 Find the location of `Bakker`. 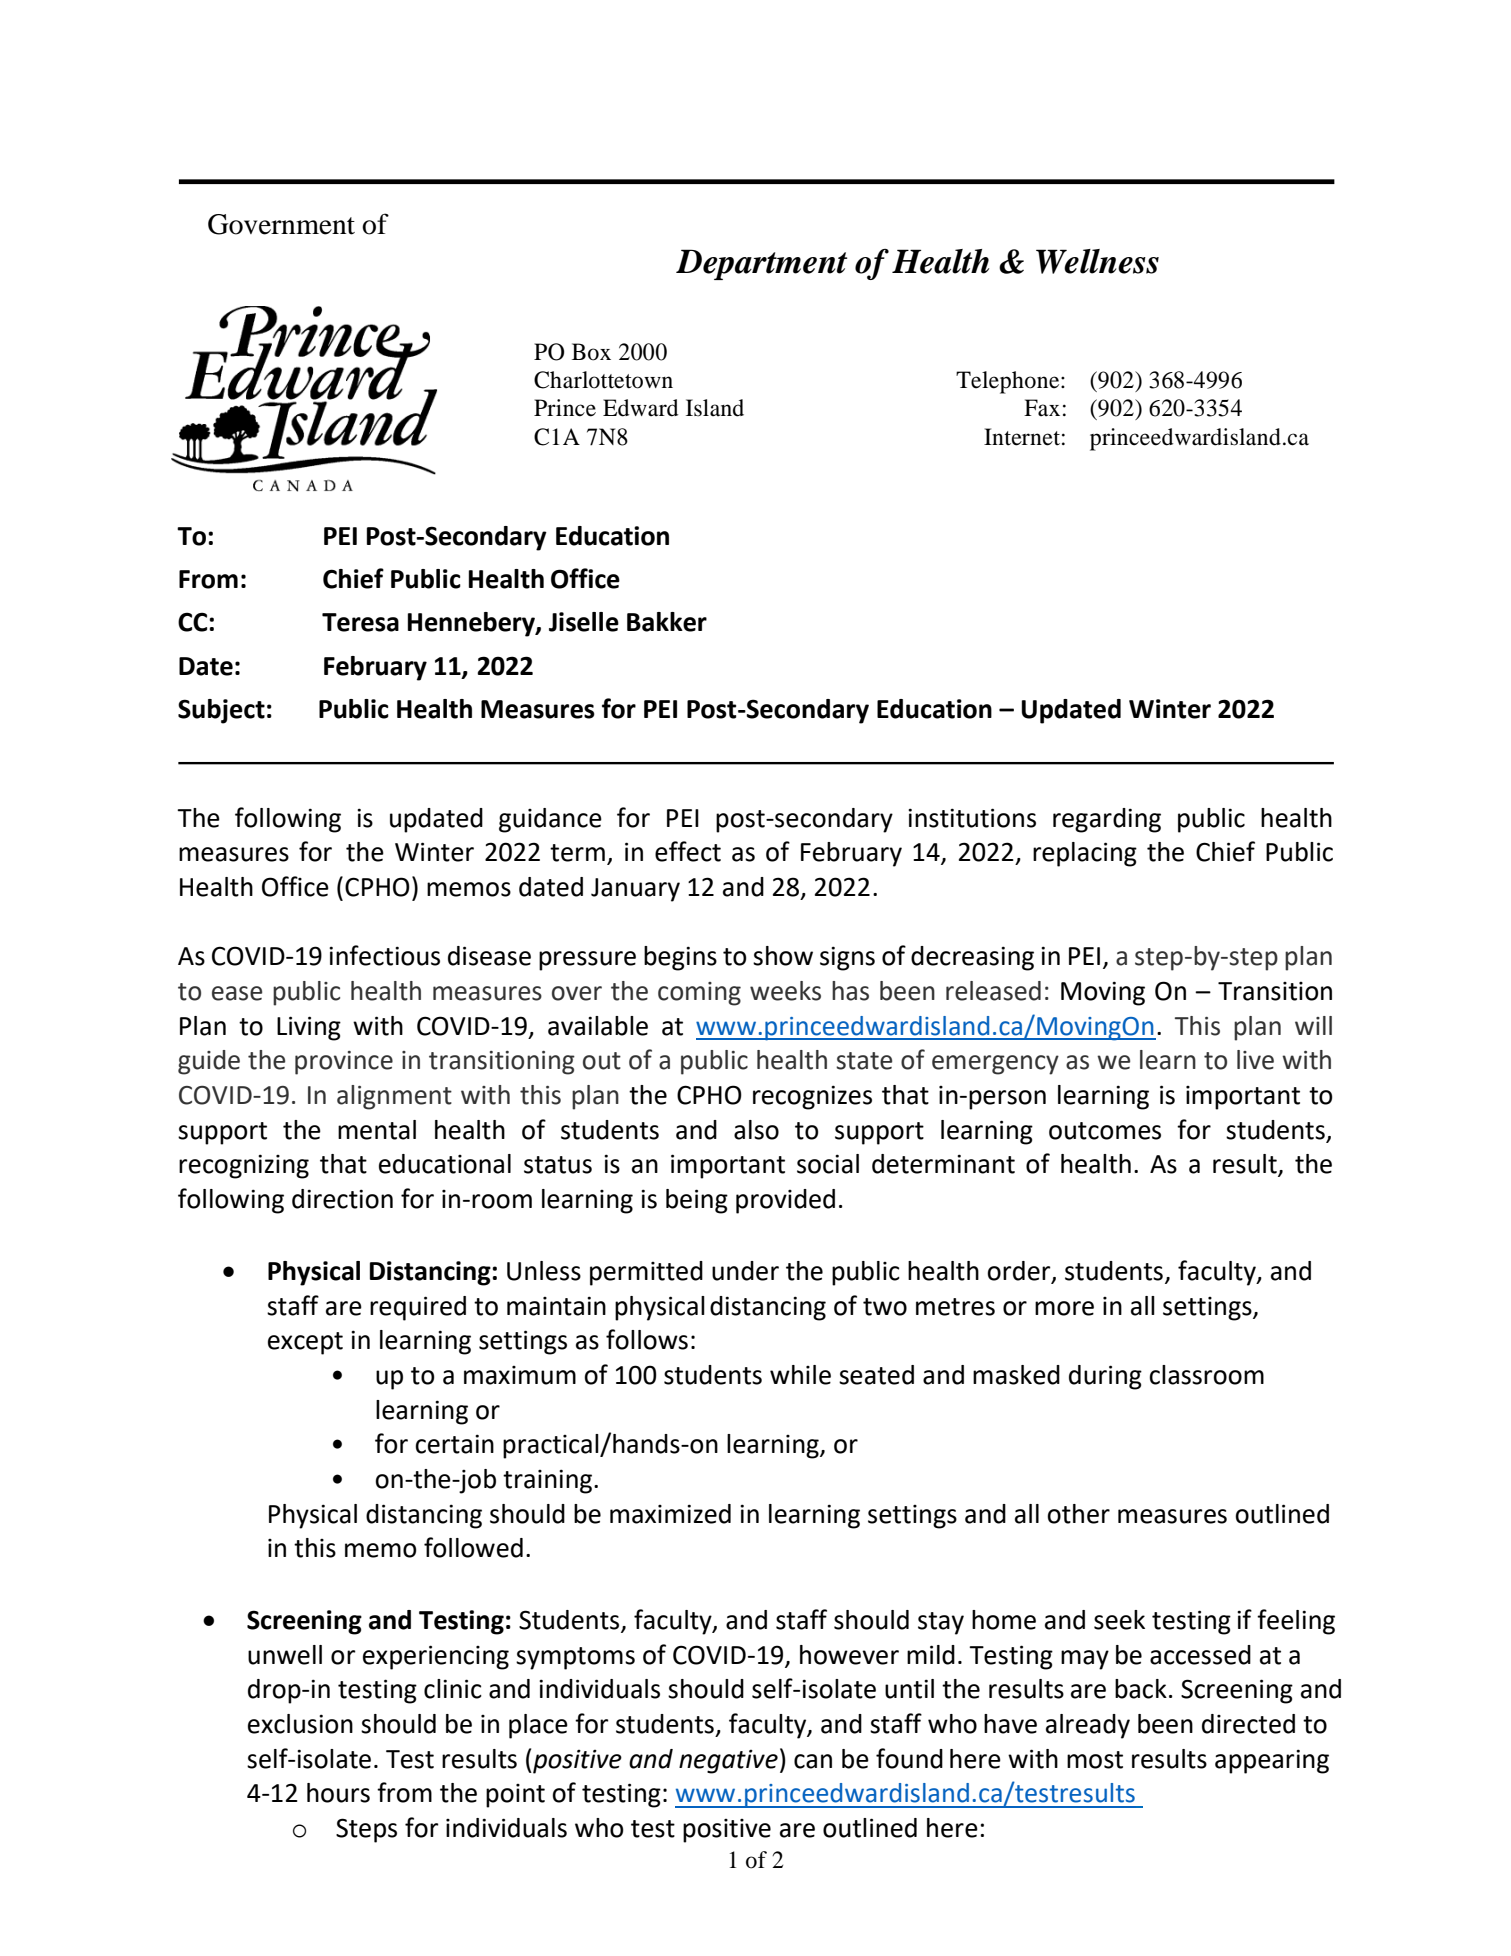

Bakker is located at coordinates (667, 622).
